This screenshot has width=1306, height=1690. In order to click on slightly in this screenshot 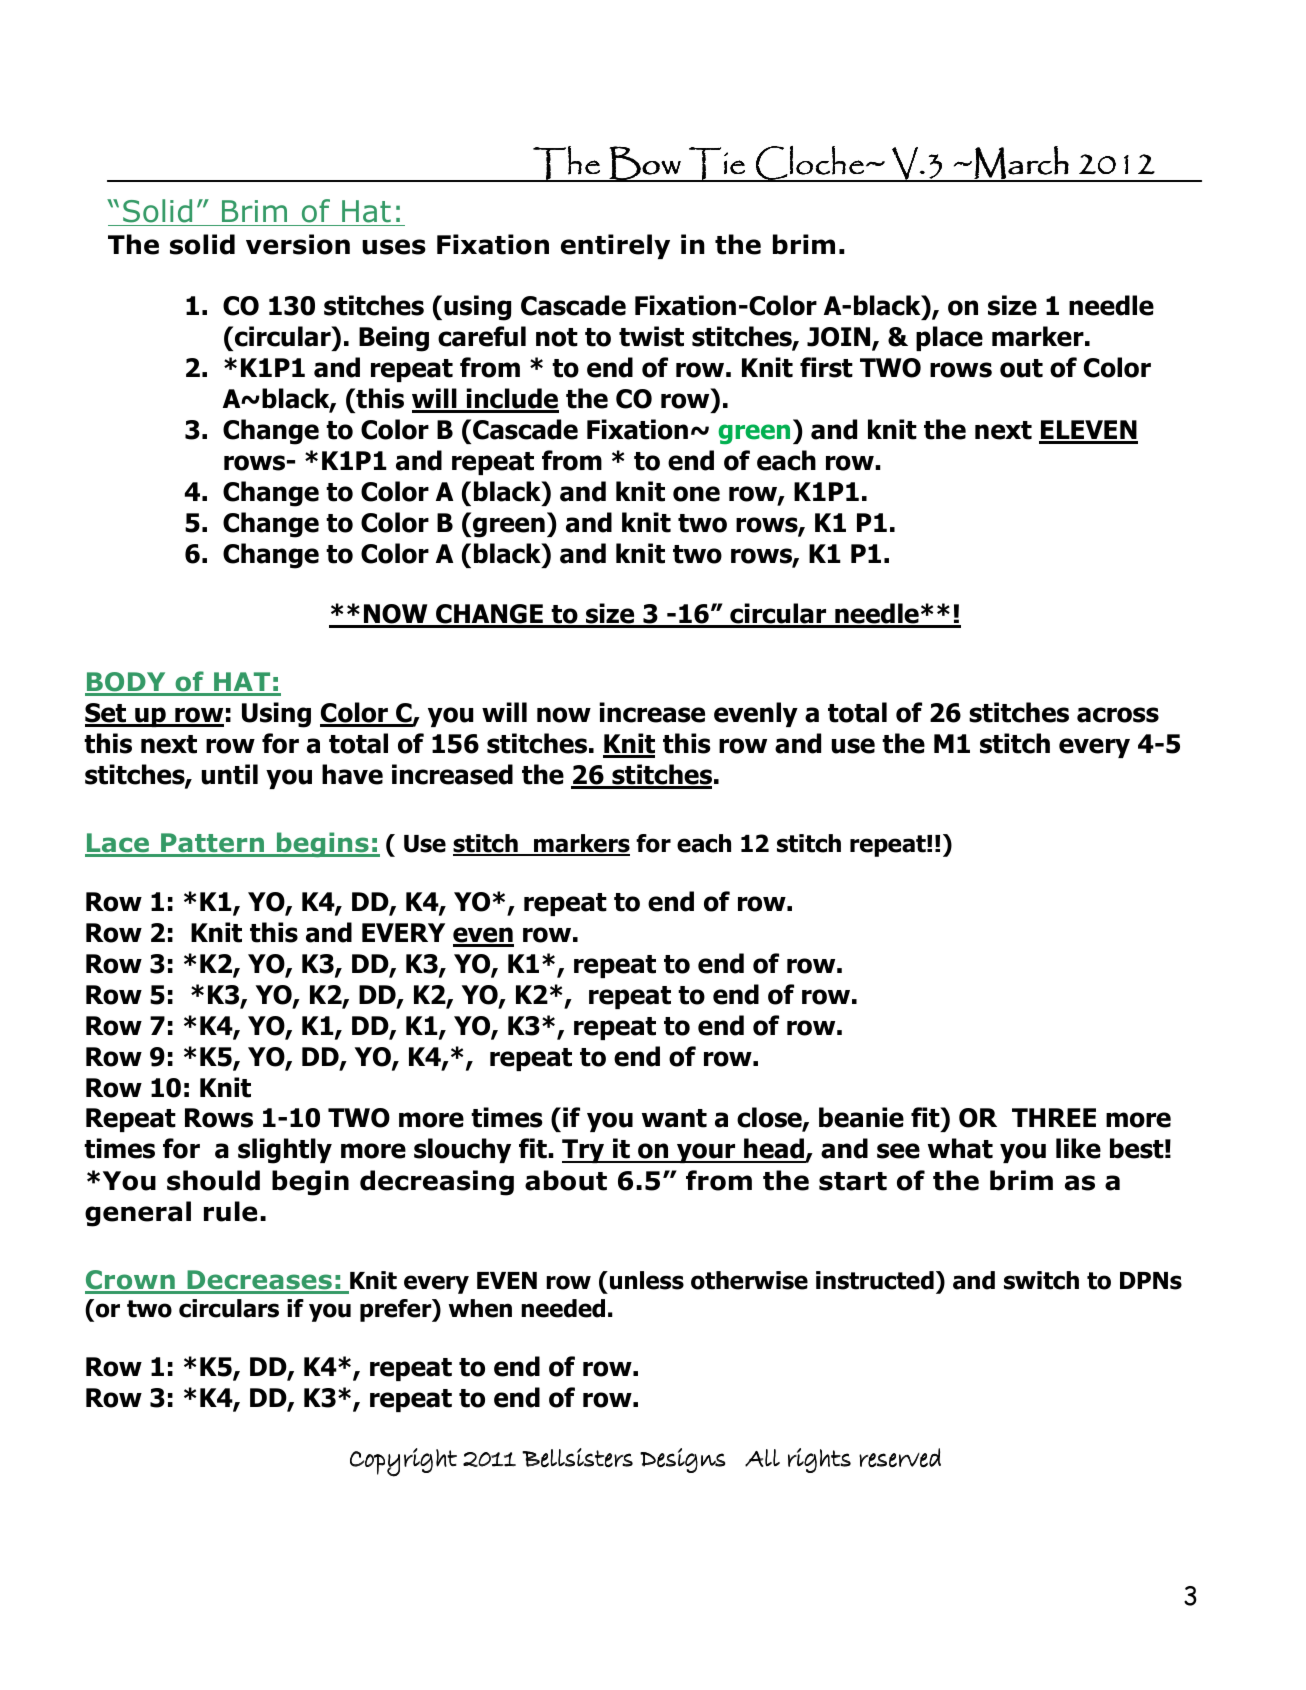, I will do `click(285, 1151)`.
